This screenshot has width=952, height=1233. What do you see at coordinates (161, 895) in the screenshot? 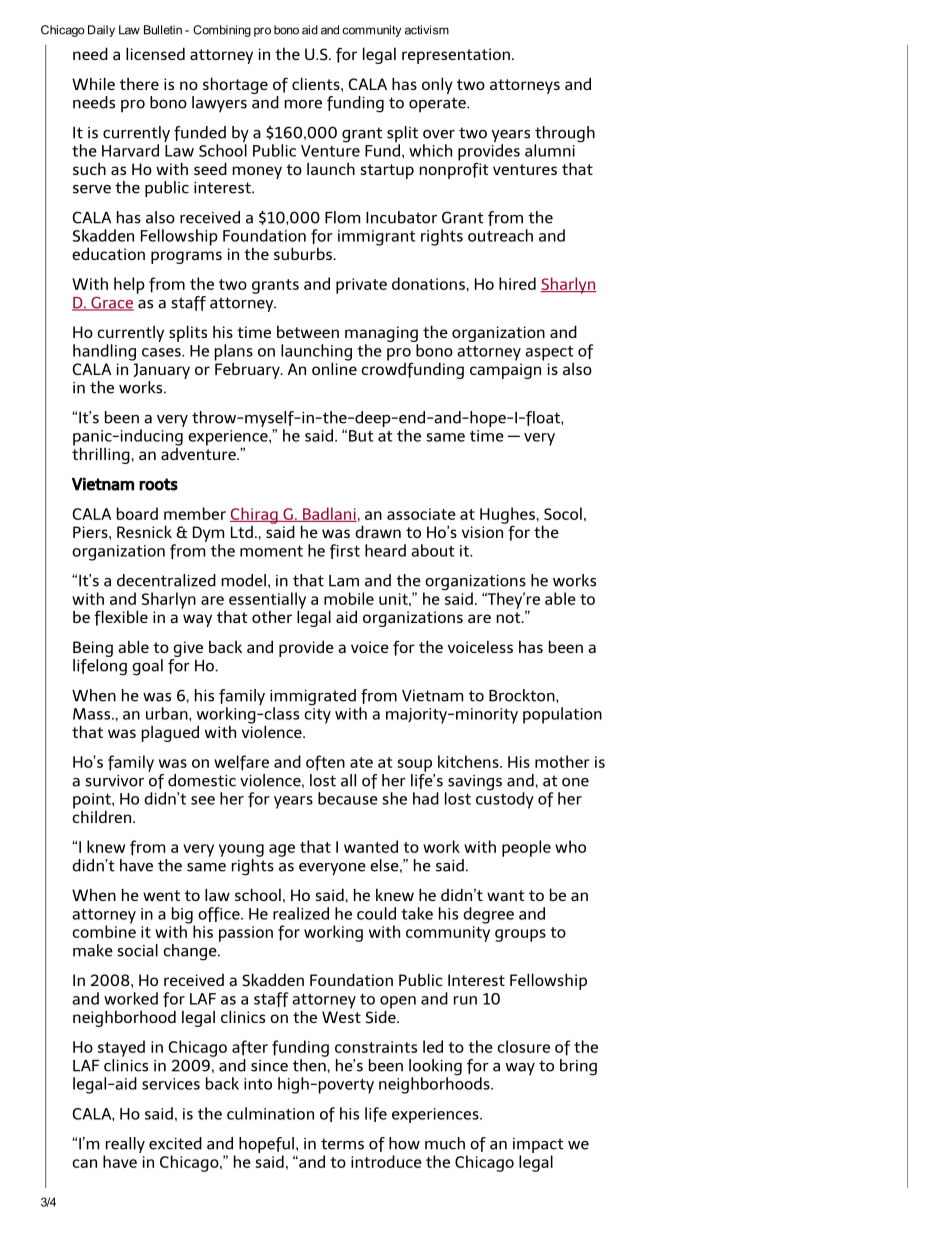
I see `went` at bounding box center [161, 895].
